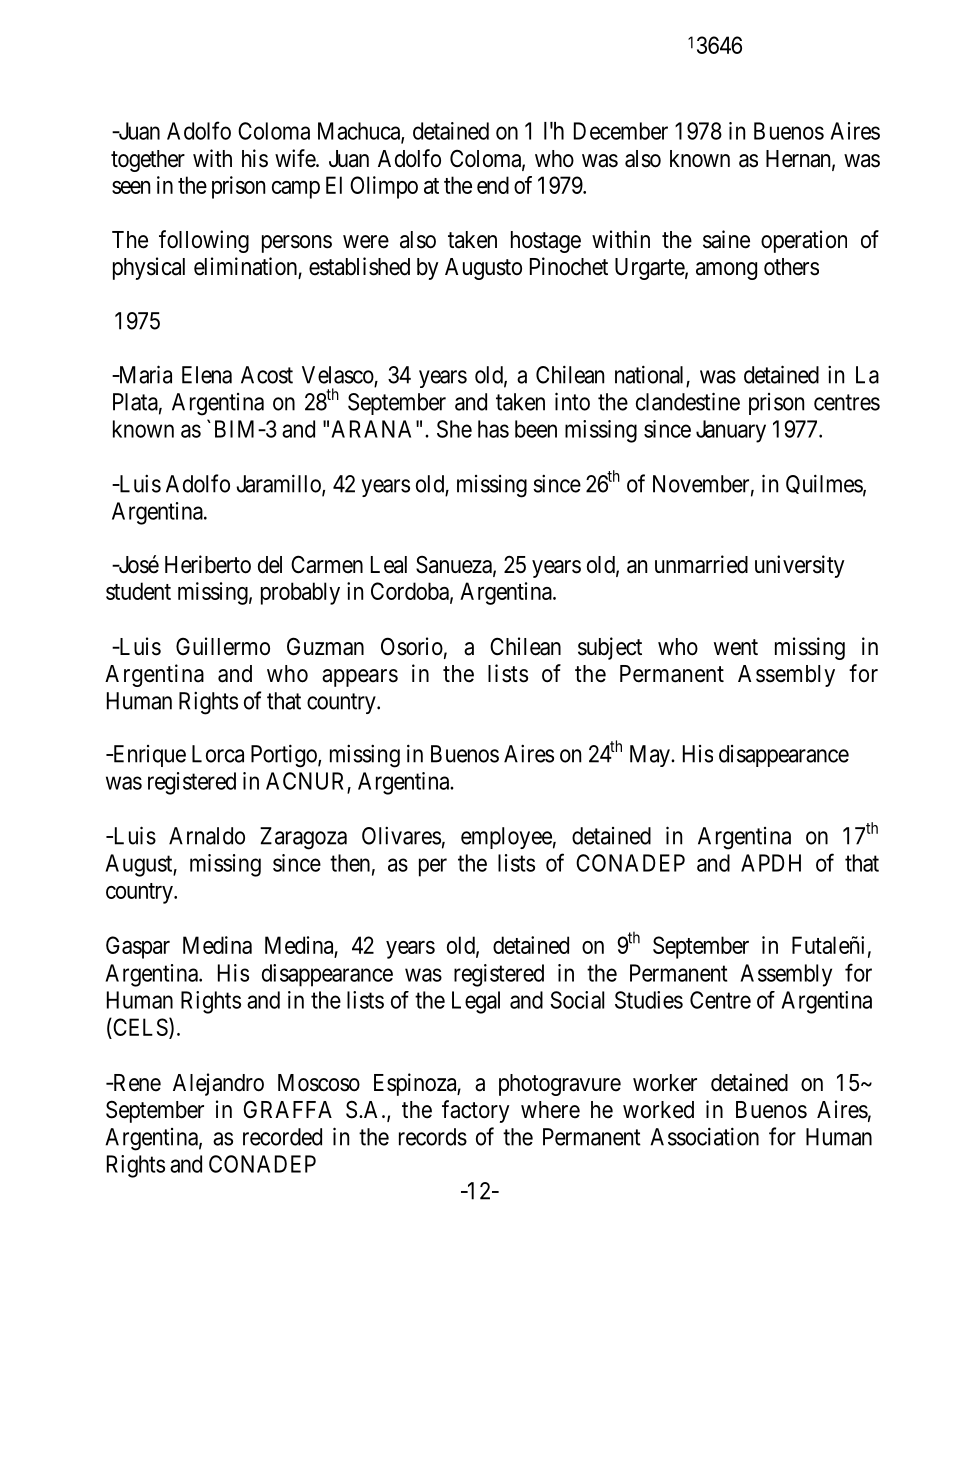 Image resolution: width=974 pixels, height=1458 pixels. I want to click on went, so click(736, 647).
